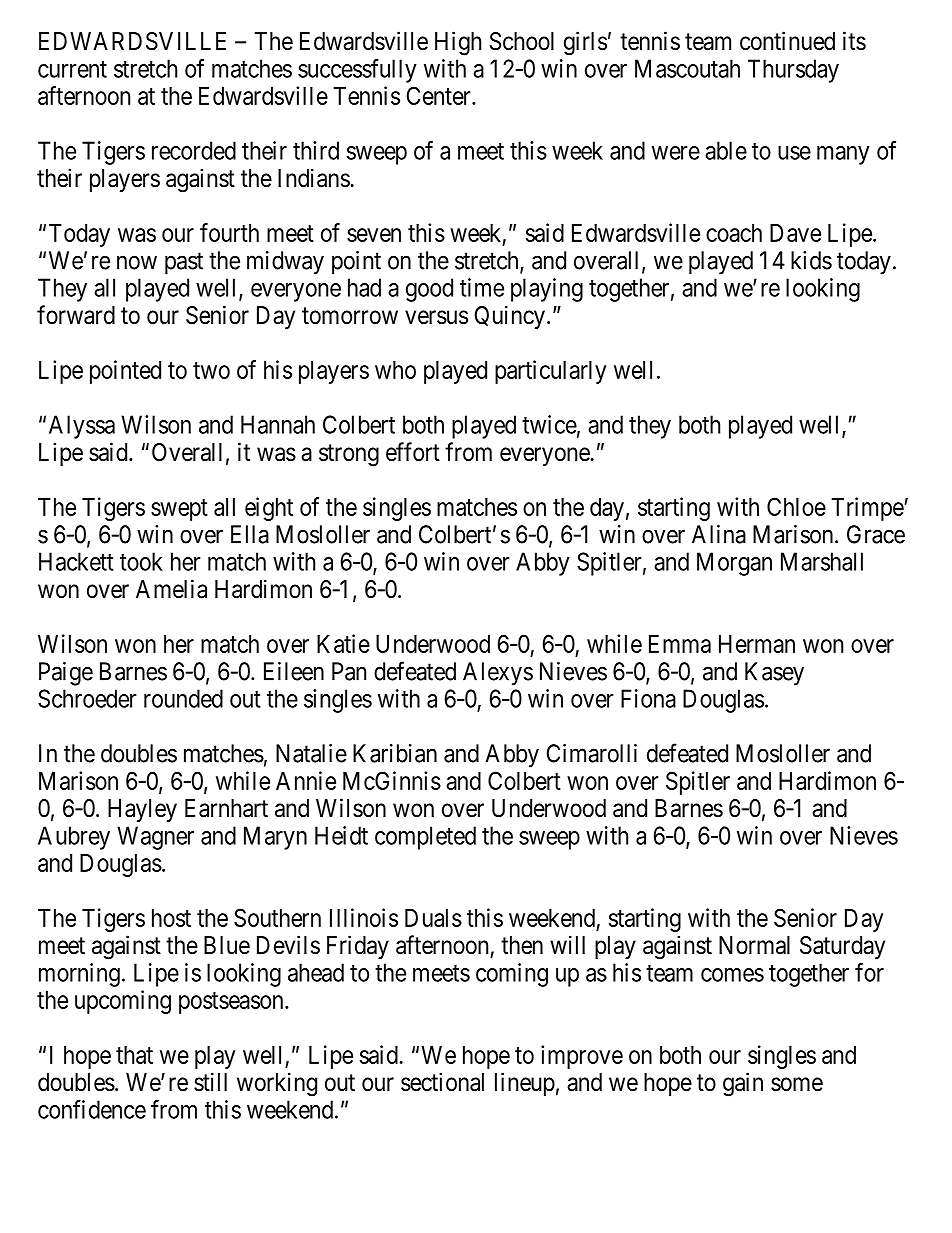  I want to click on versus, so click(436, 317).
